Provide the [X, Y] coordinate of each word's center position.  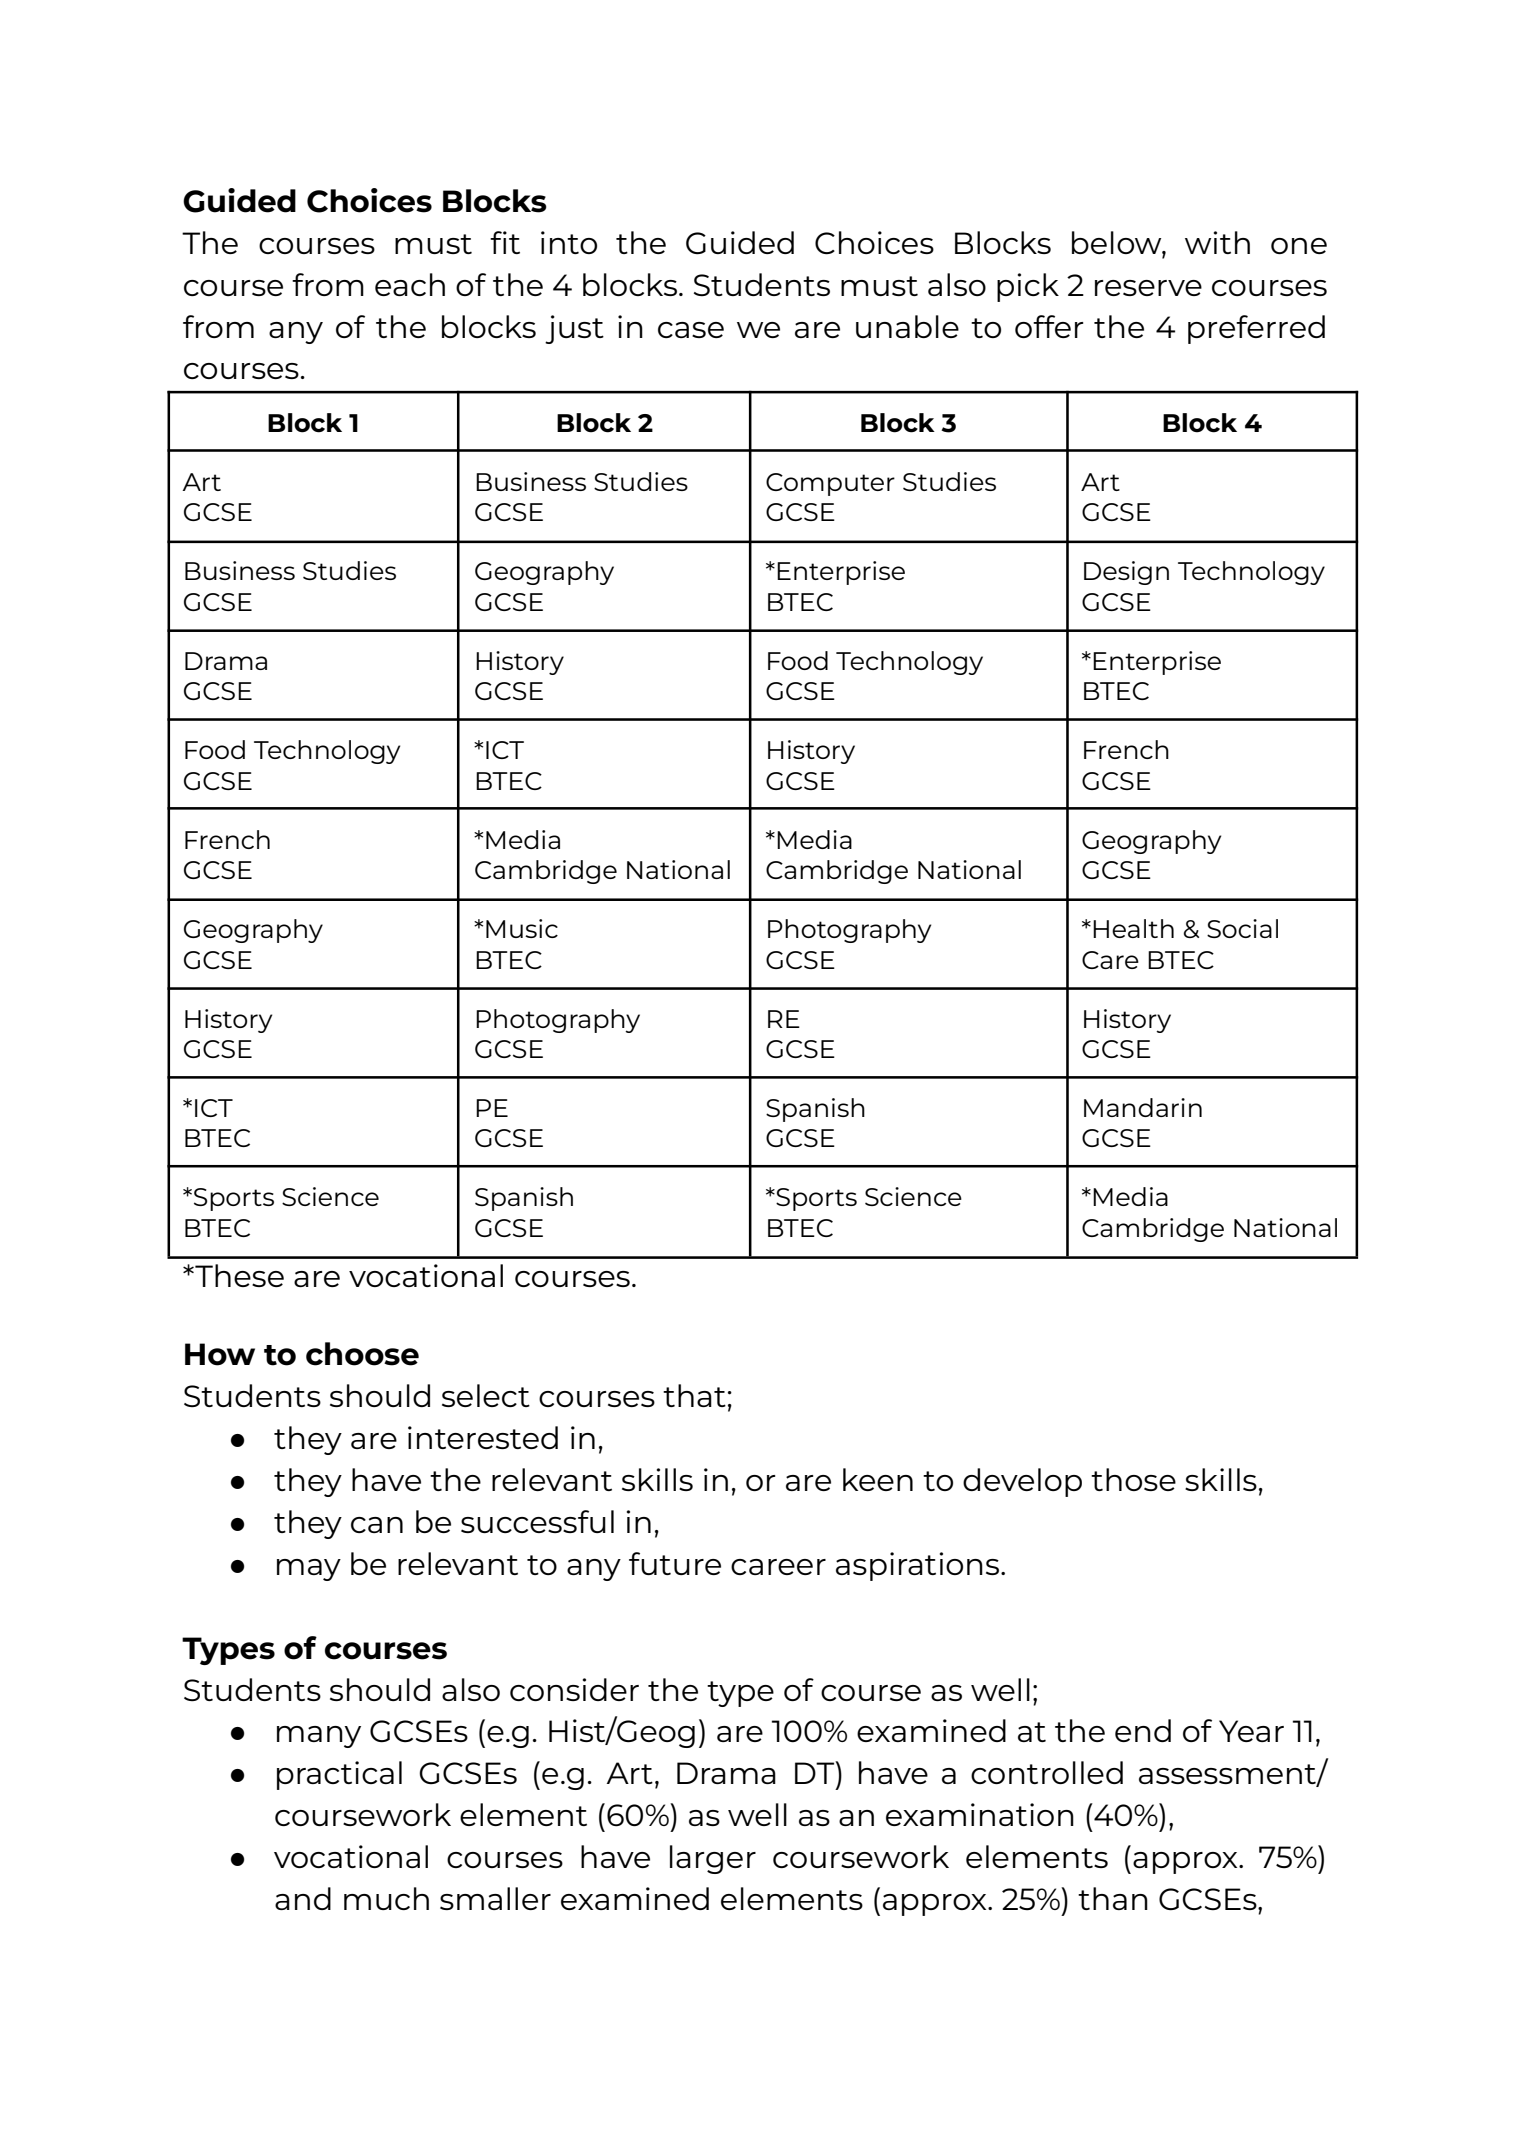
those [1133, 1479]
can [377, 1525]
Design [1126, 573]
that [694, 1395]
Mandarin [1143, 1107]
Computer [830, 484]
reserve [1148, 288]
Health [1133, 928]
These [238, 1275]
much [386, 1898]
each [410, 284]
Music [522, 928]
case [691, 330]
